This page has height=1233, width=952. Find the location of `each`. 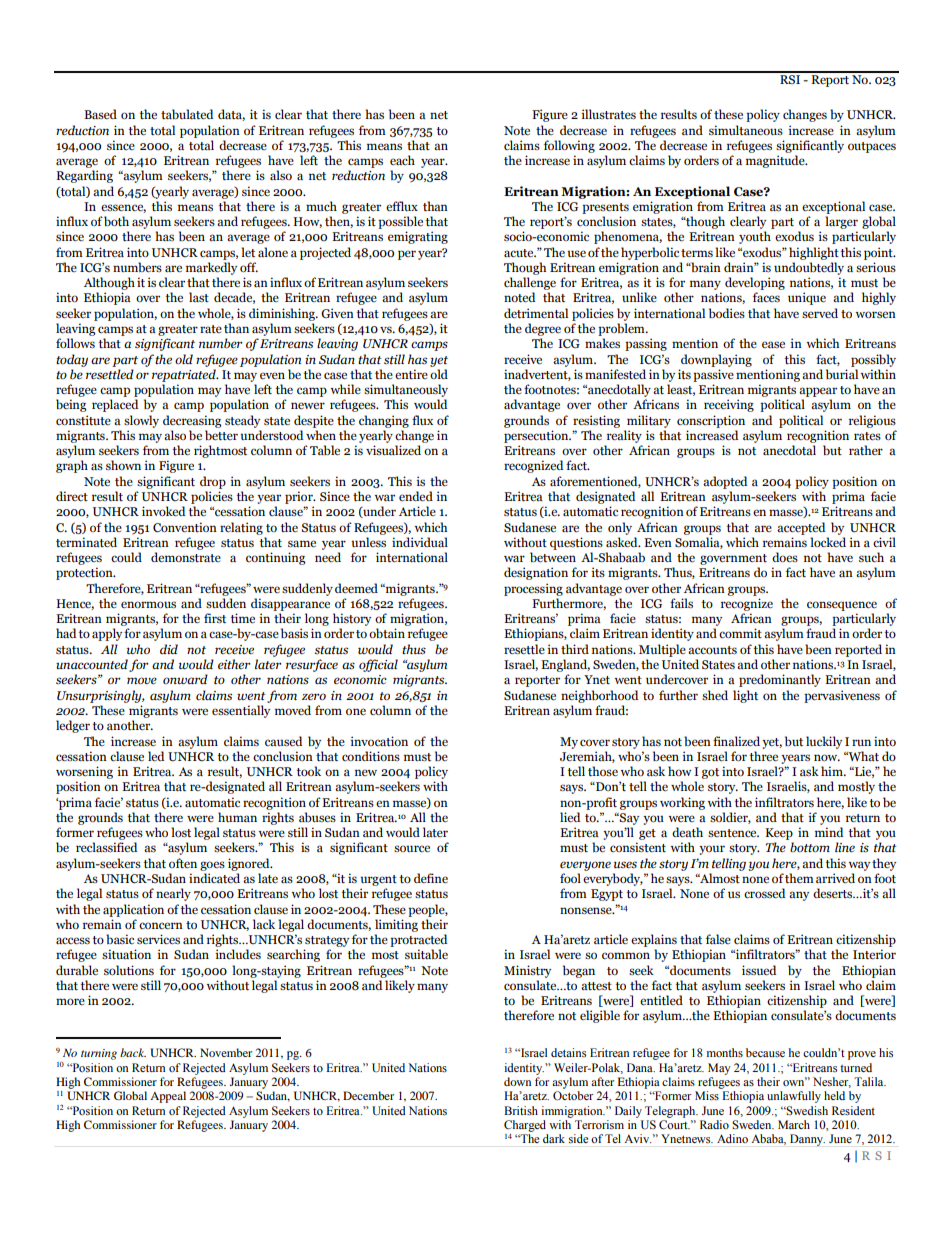

each is located at coordinates (402, 160).
